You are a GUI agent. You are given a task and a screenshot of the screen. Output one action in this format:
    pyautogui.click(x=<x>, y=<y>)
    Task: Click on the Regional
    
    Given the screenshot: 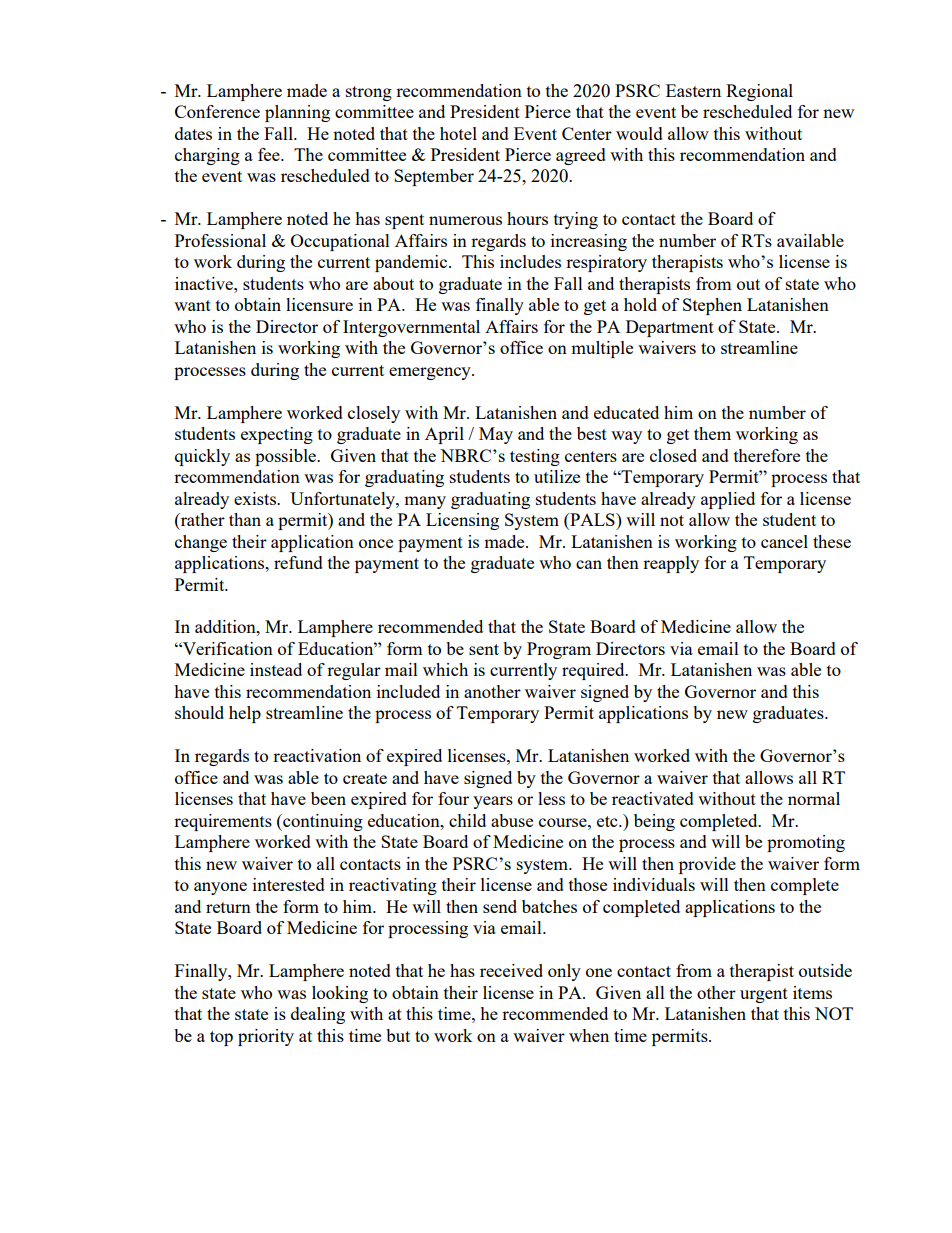 What is the action you would take?
    pyautogui.click(x=759, y=92)
